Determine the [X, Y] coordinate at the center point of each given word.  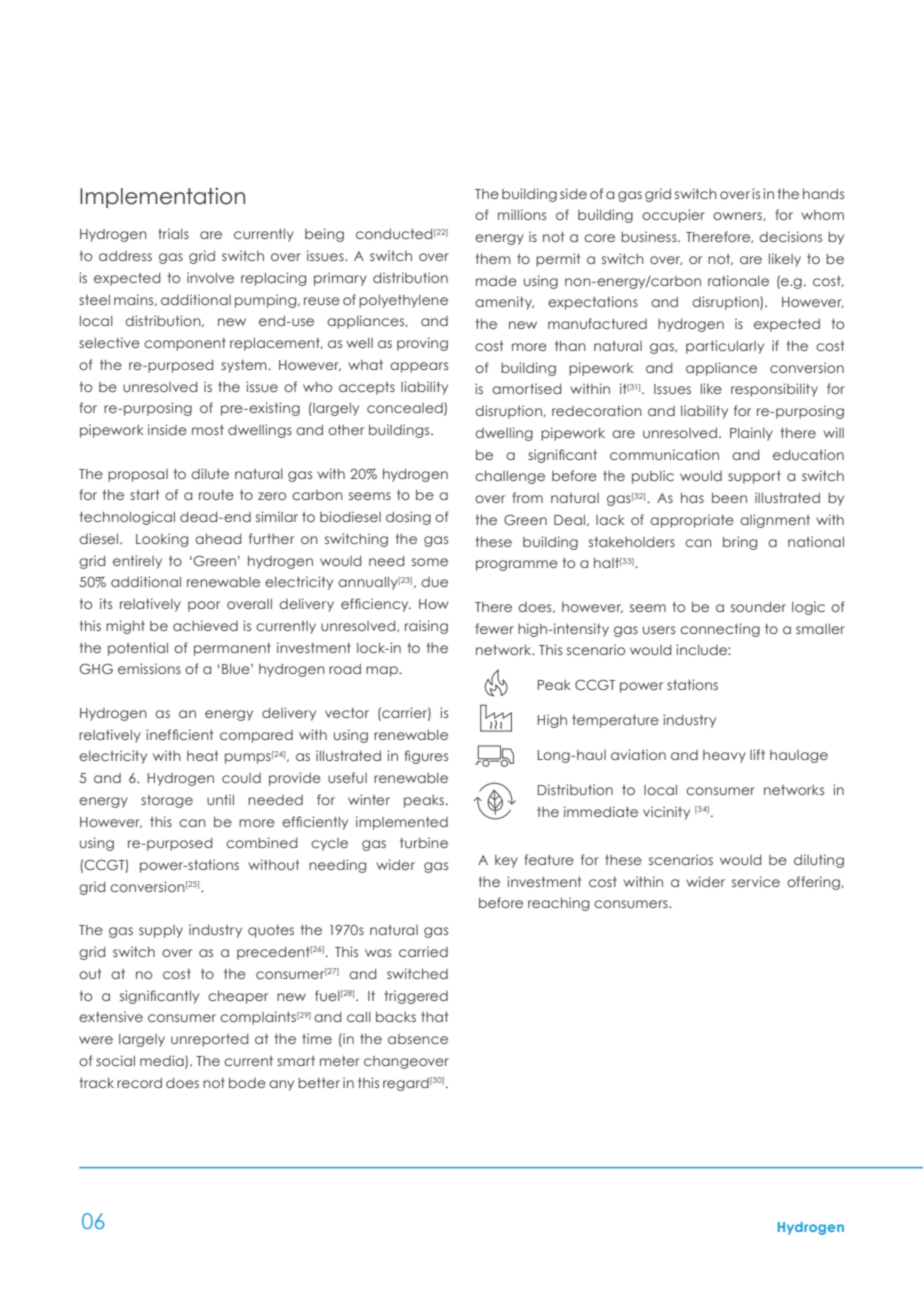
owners [738, 216]
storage [167, 801]
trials [173, 233]
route [216, 495]
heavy [724, 756]
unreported [209, 1040]
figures [426, 757]
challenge [510, 477]
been [729, 498]
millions [522, 214]
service [756, 881]
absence [418, 1039]
